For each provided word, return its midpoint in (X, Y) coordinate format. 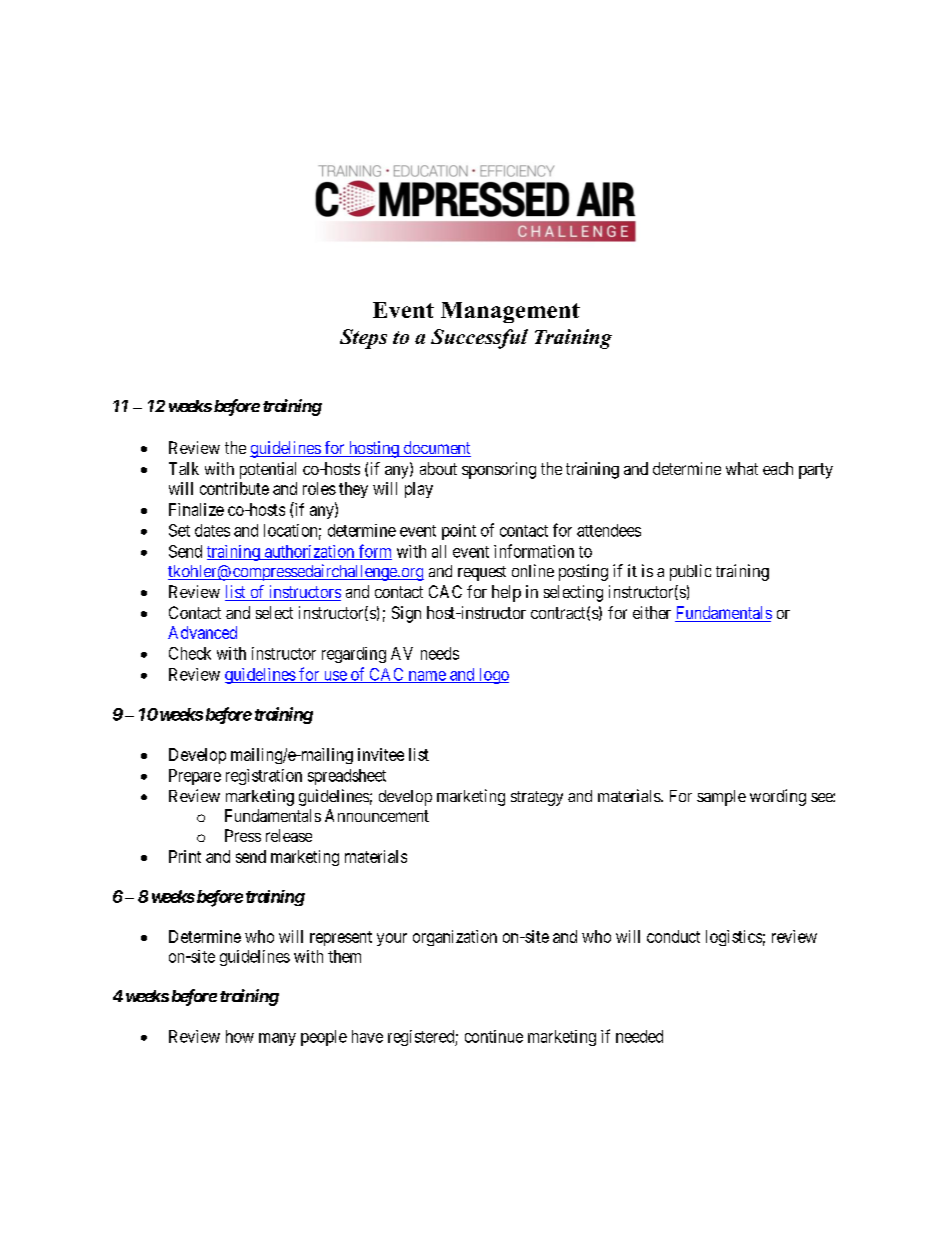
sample (721, 798)
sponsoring (499, 470)
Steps (363, 339)
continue (494, 1036)
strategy (537, 798)
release (289, 835)
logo (493, 676)
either (652, 612)
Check (190, 653)
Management (510, 312)
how (240, 1036)
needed (639, 1036)
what (742, 468)
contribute (234, 488)
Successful (479, 339)
